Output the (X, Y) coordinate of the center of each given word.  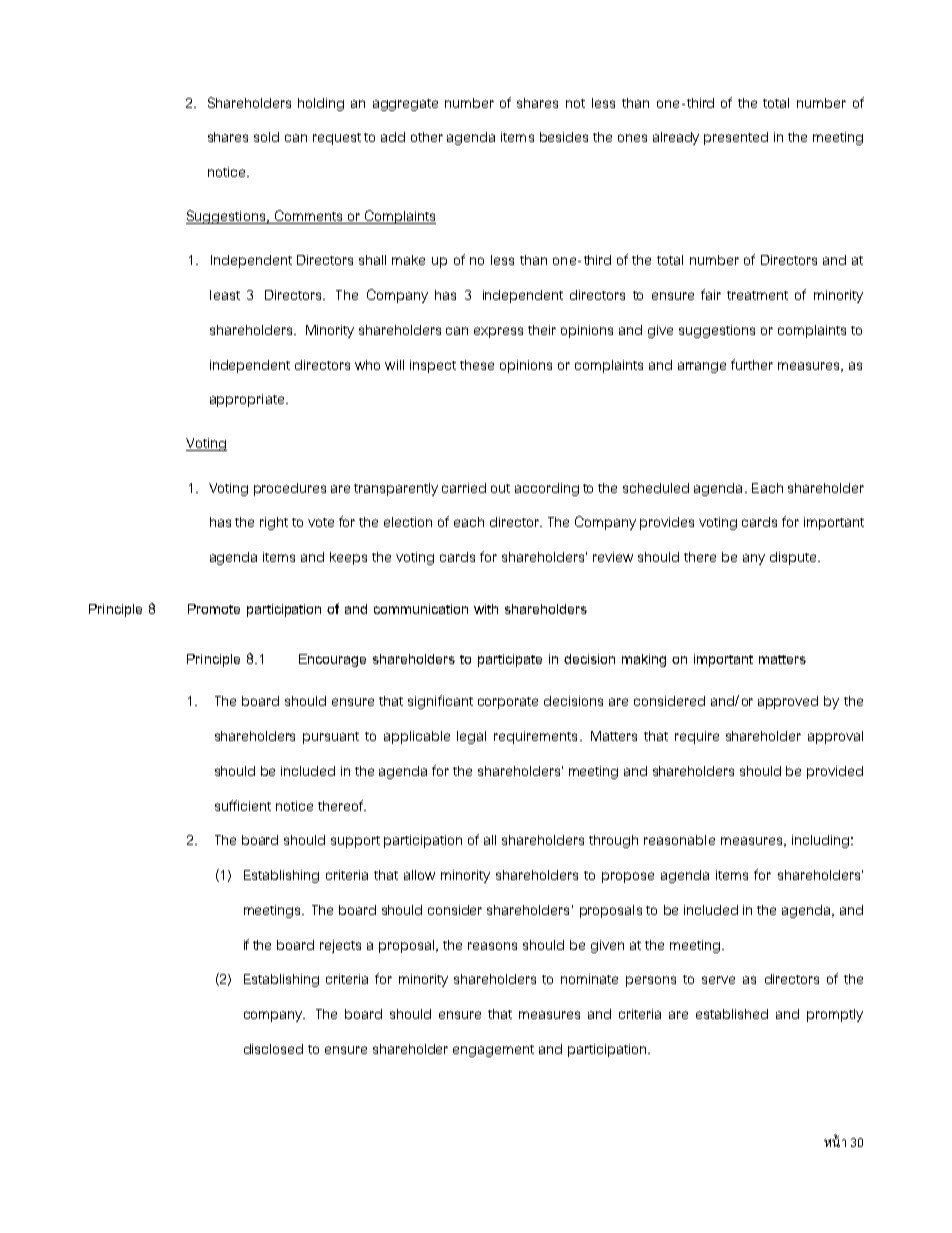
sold (266, 137)
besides (564, 137)
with (486, 609)
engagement (493, 1051)
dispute (794, 558)
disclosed (273, 1049)
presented (736, 138)
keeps (348, 558)
